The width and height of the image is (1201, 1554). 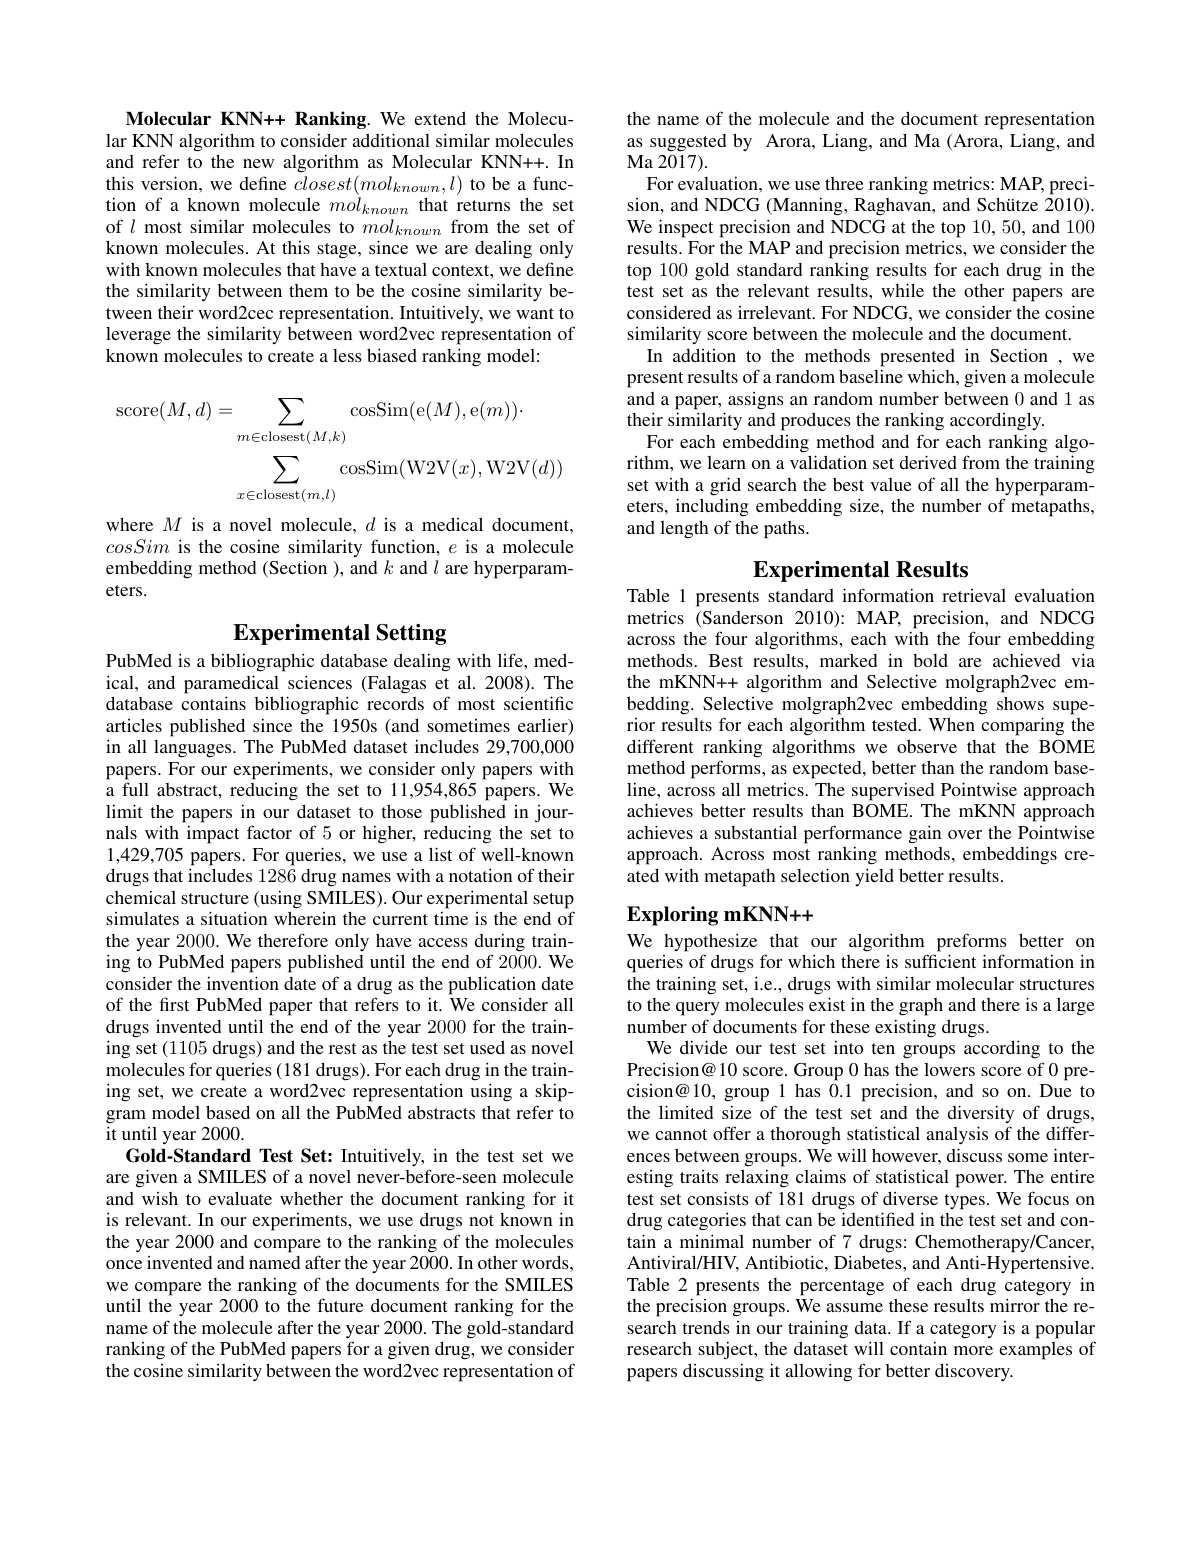 What do you see at coordinates (142, 918) in the image?
I see `simulates` at bounding box center [142, 918].
